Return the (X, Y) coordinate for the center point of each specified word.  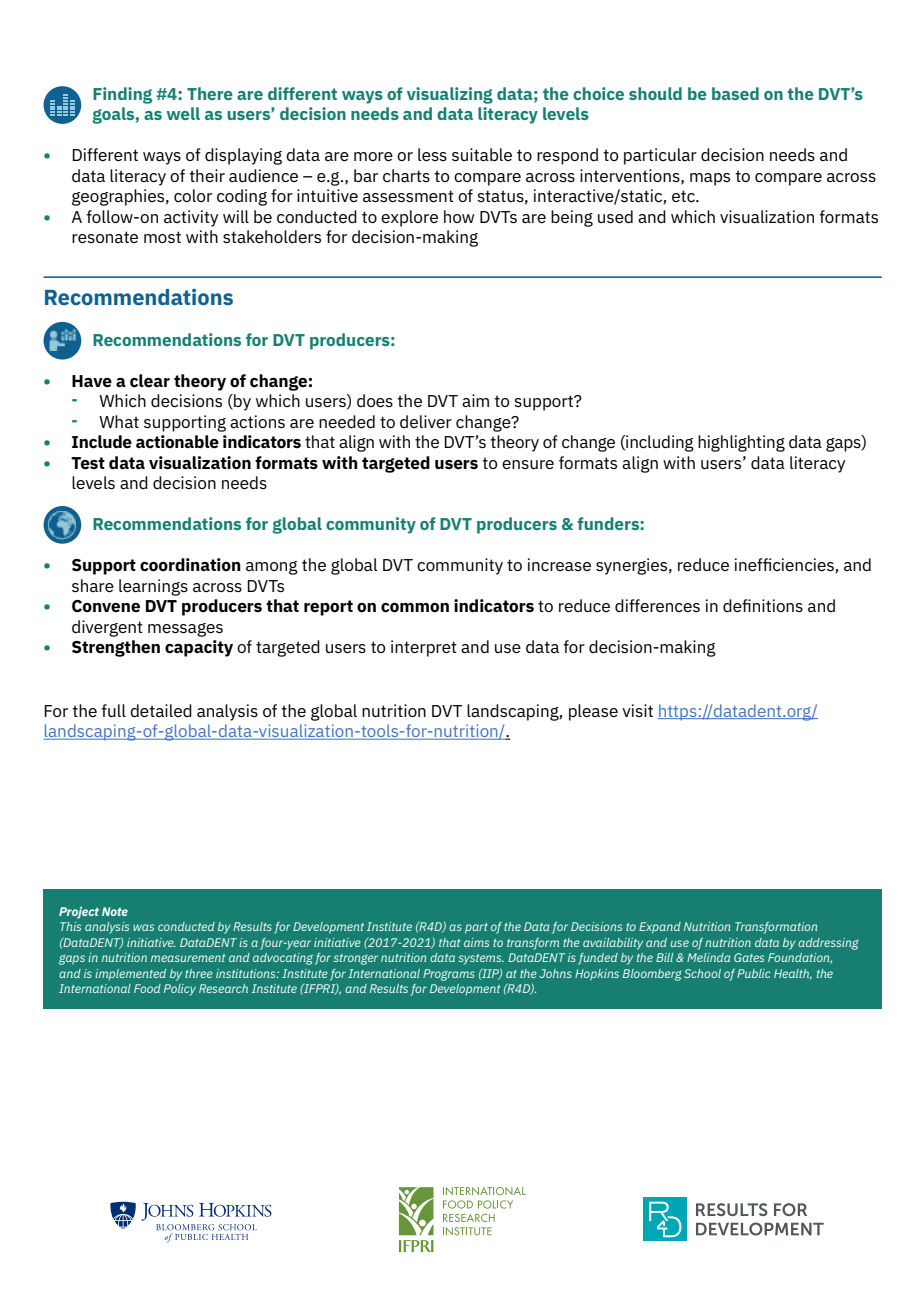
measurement (188, 958)
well (183, 113)
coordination (190, 565)
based (735, 93)
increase (559, 564)
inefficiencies (784, 564)
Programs (449, 975)
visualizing (450, 95)
